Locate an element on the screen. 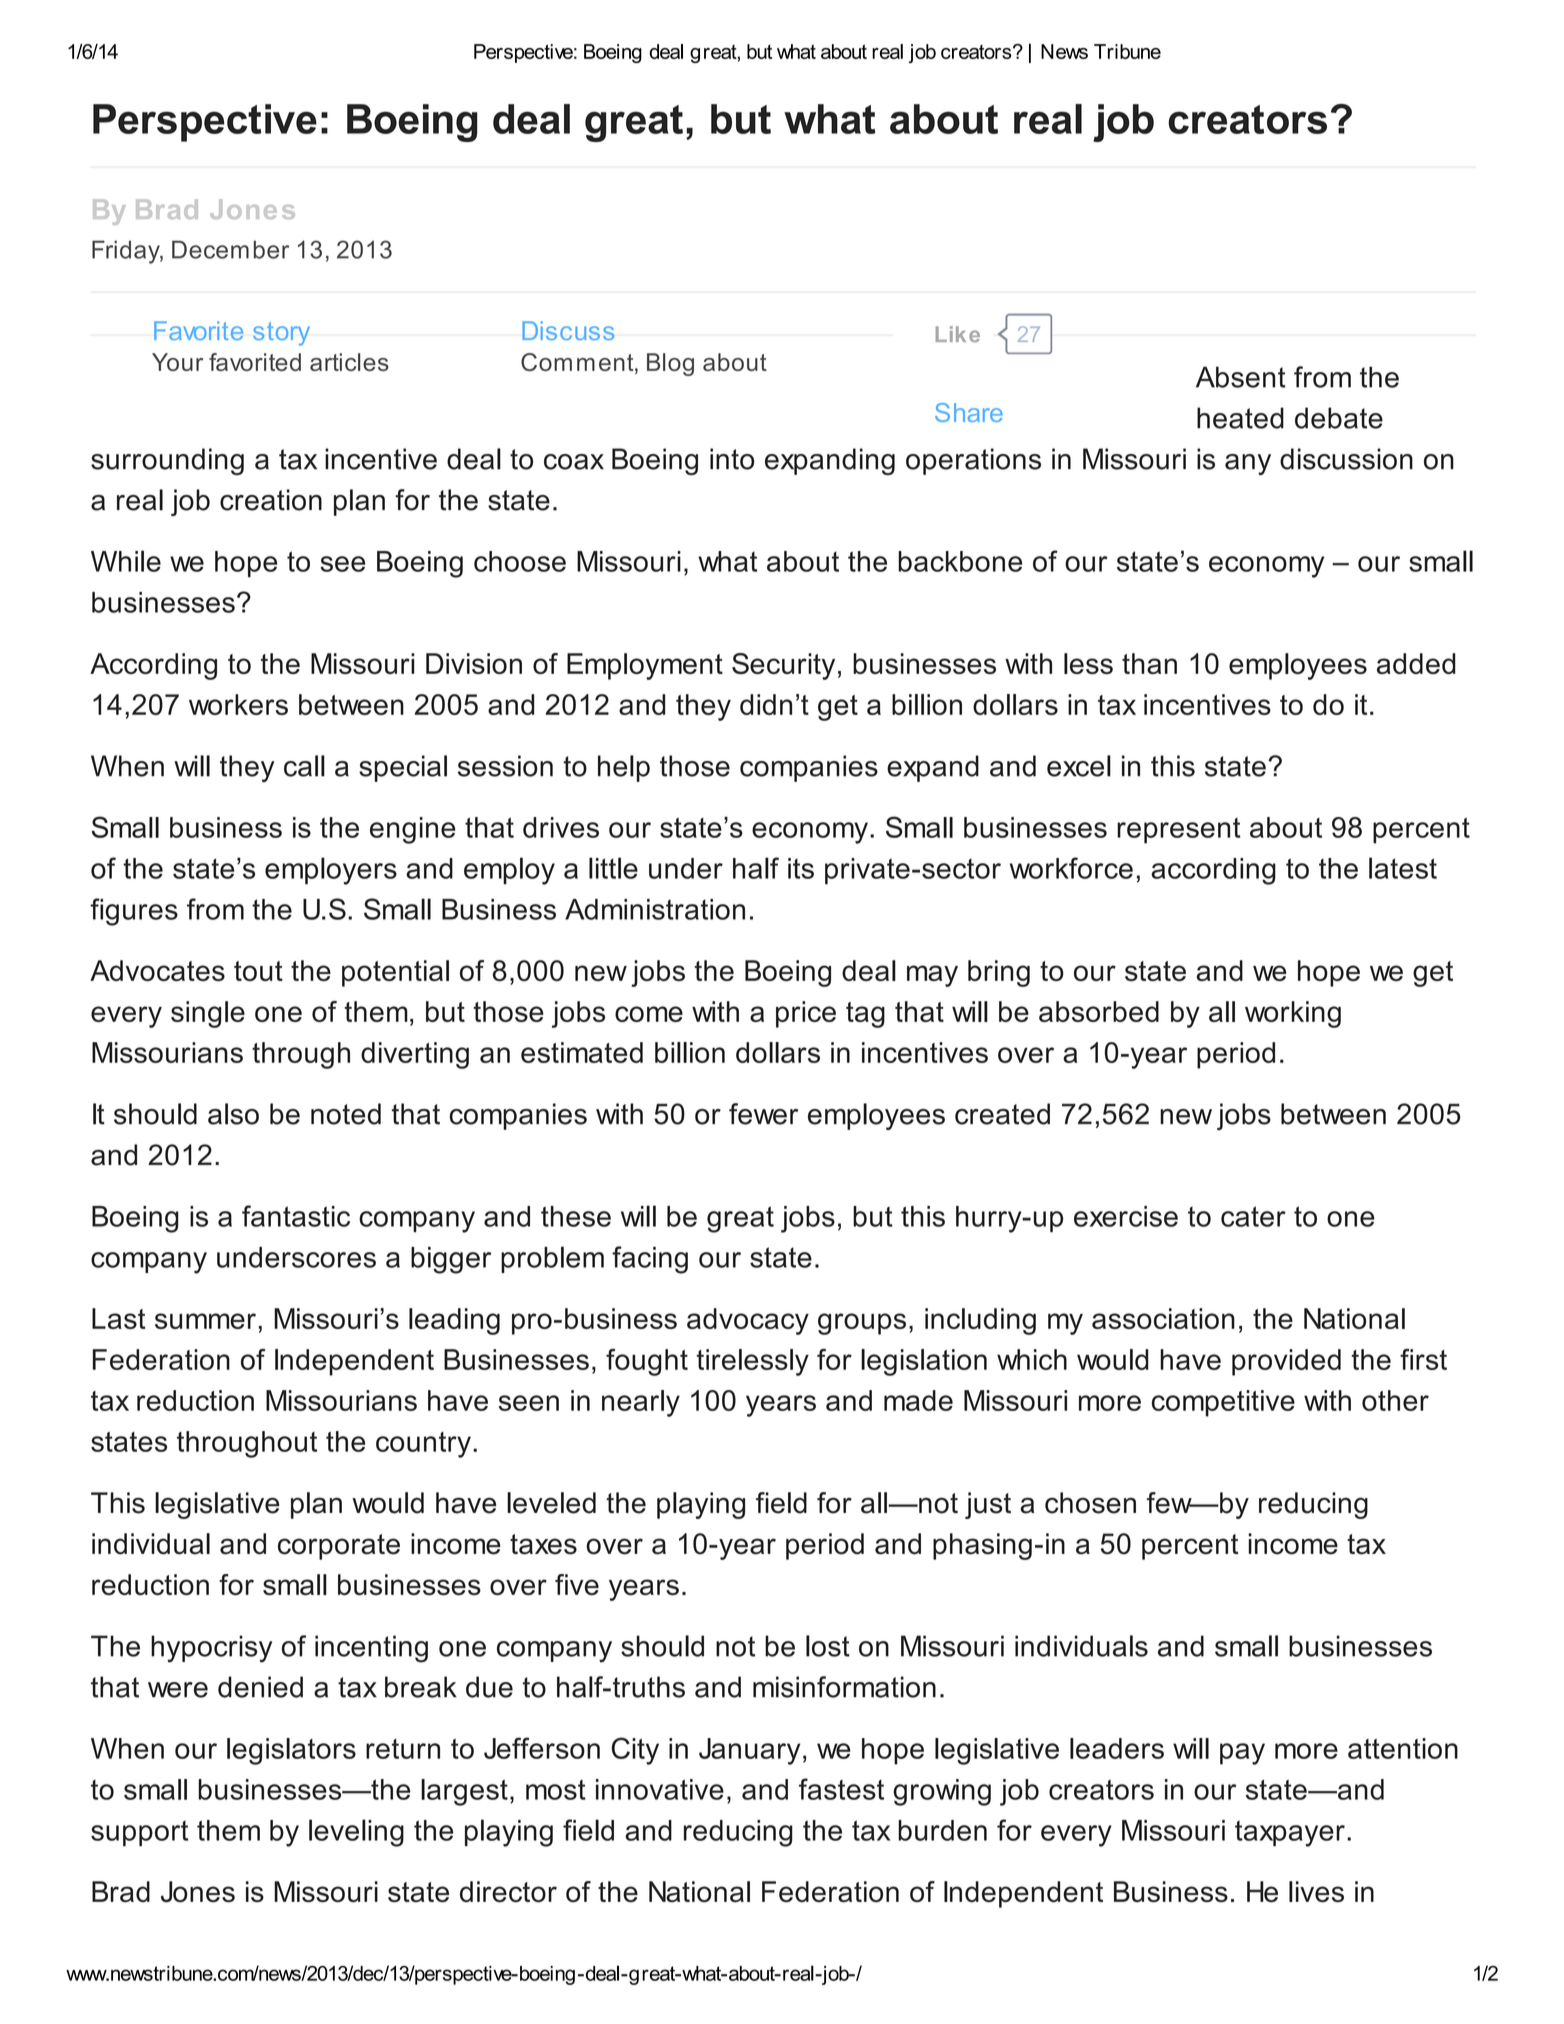 The image size is (1564, 2024). Blog is located at coordinates (670, 364).
